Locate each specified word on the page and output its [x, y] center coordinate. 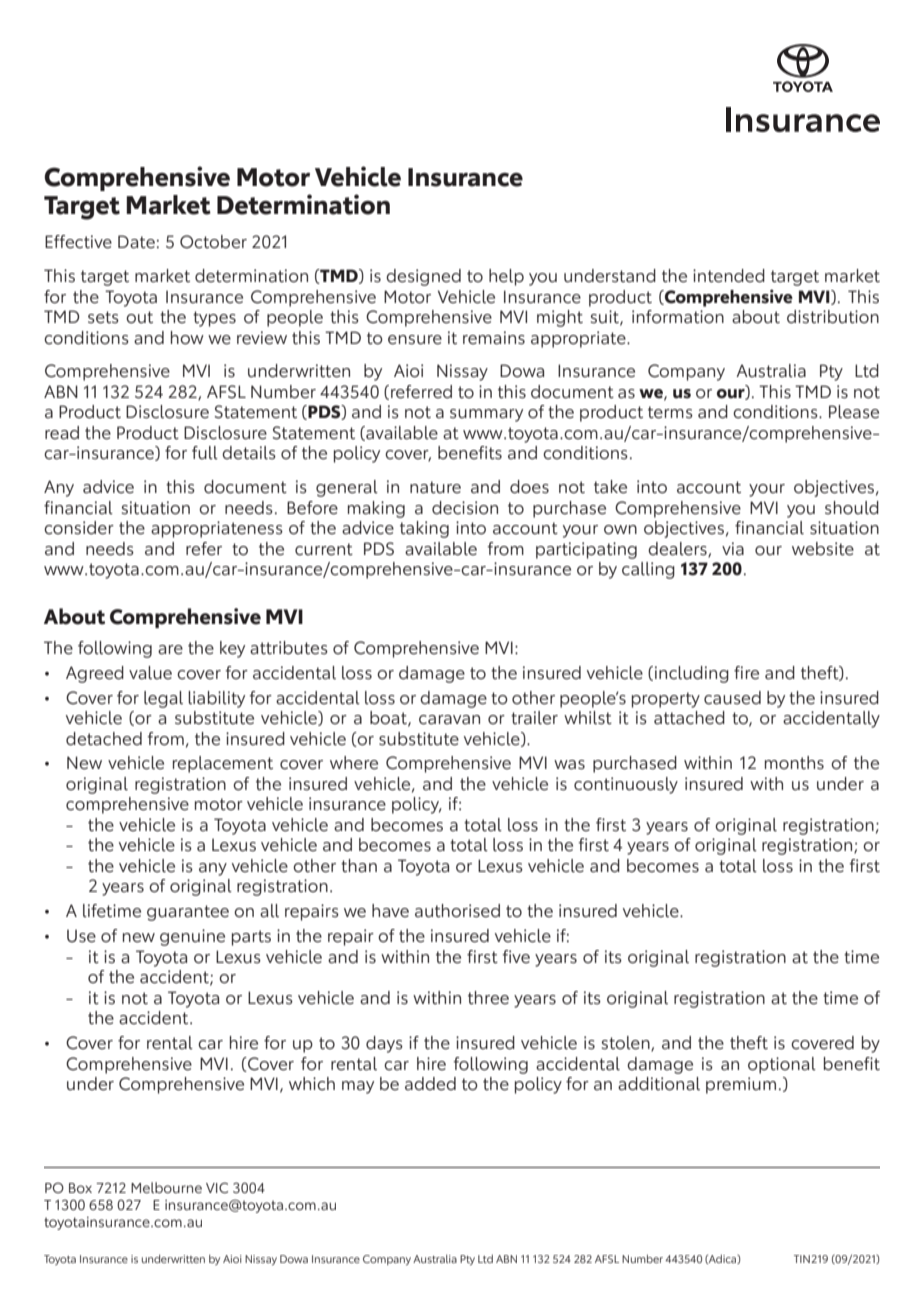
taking [424, 529]
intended [729, 276]
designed [423, 277]
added [430, 1084]
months [794, 763]
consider [79, 528]
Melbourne [166, 1187]
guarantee [188, 913]
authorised [457, 911]
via [733, 549]
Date [136, 242]
